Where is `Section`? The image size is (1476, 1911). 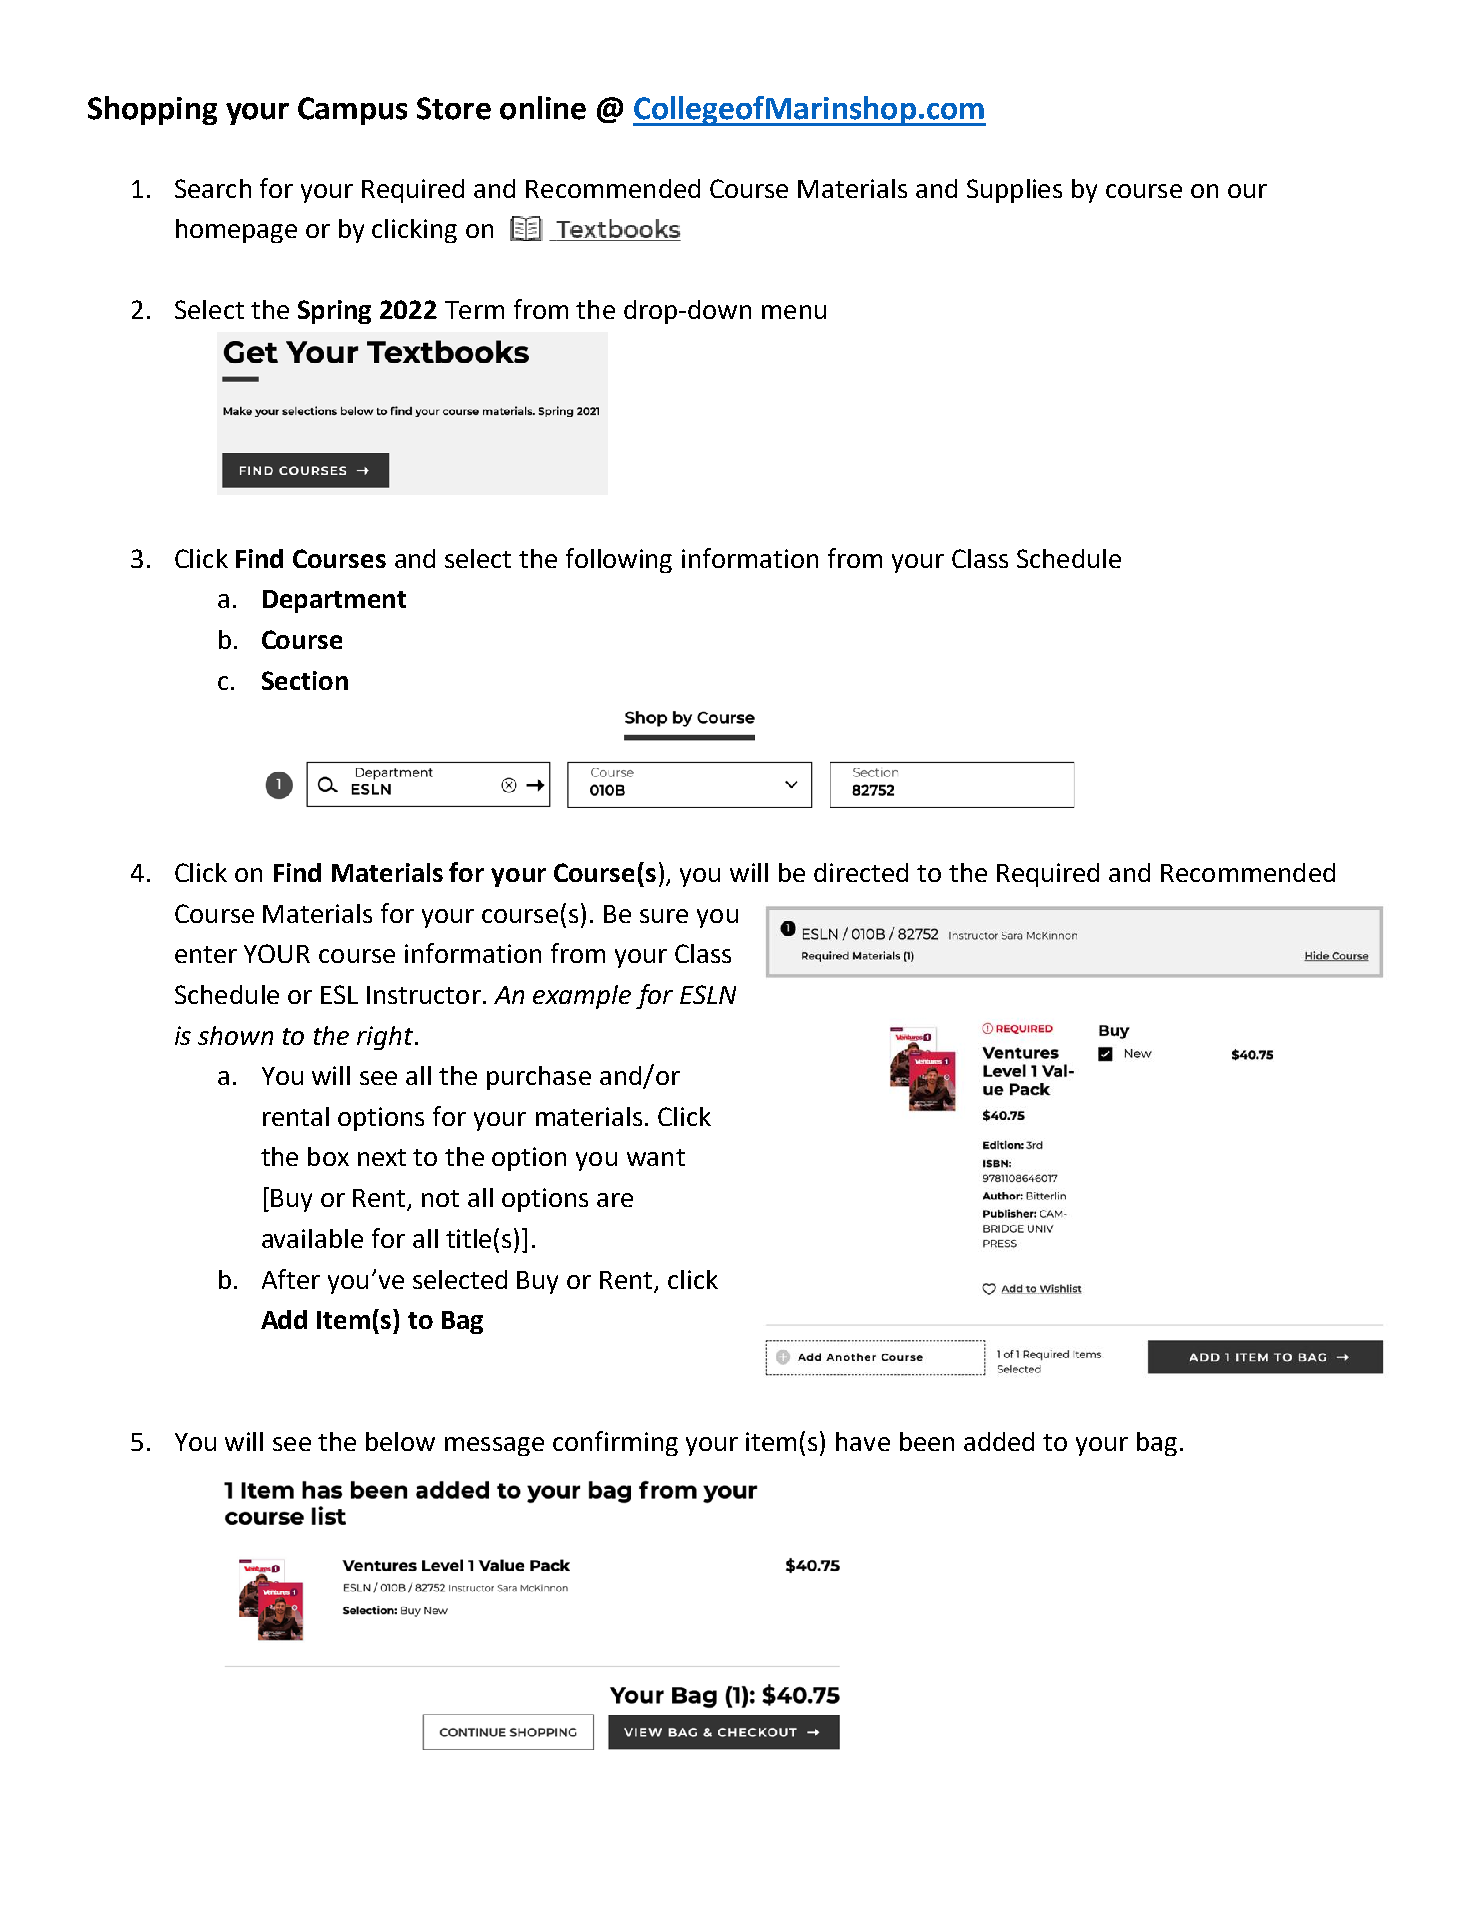 Section is located at coordinates (305, 680).
